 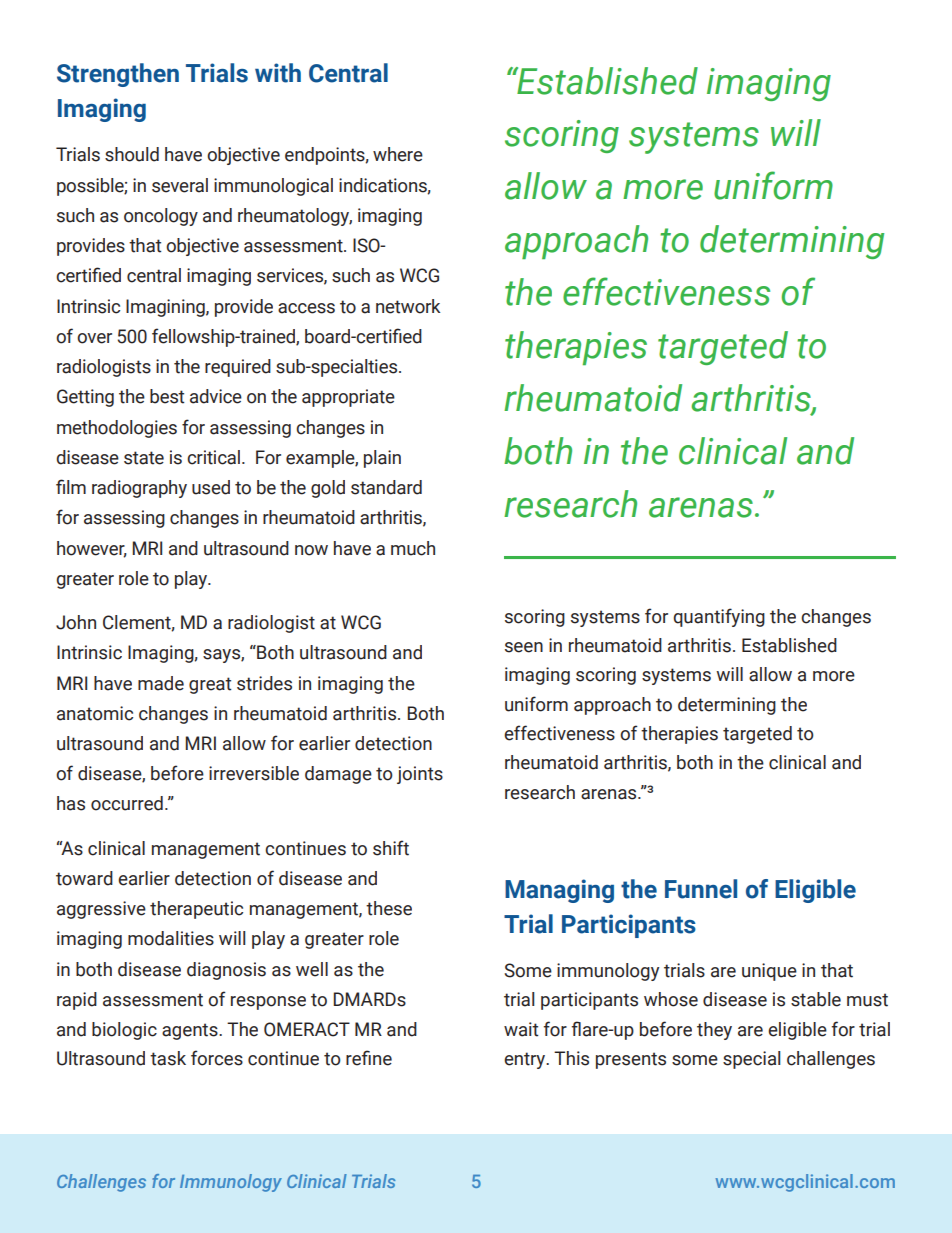 What do you see at coordinates (413, 548) in the image?
I see `much` at bounding box center [413, 548].
